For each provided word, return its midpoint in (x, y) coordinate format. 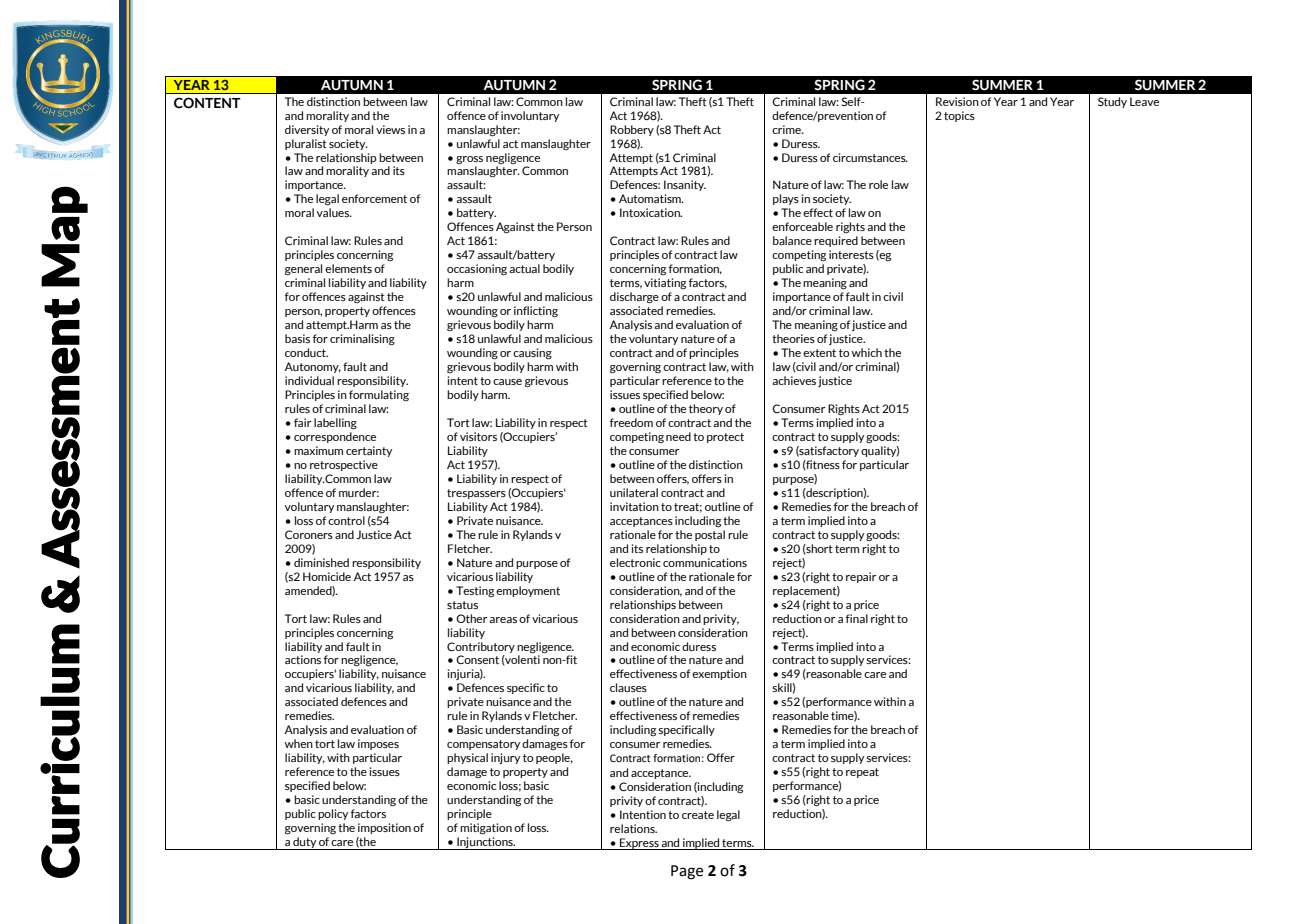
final (857, 618)
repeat (862, 773)
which (866, 352)
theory (706, 409)
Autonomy (312, 367)
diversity (307, 130)
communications (705, 562)
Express (639, 844)
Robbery (632, 130)
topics (959, 116)
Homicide (327, 576)
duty (304, 843)
